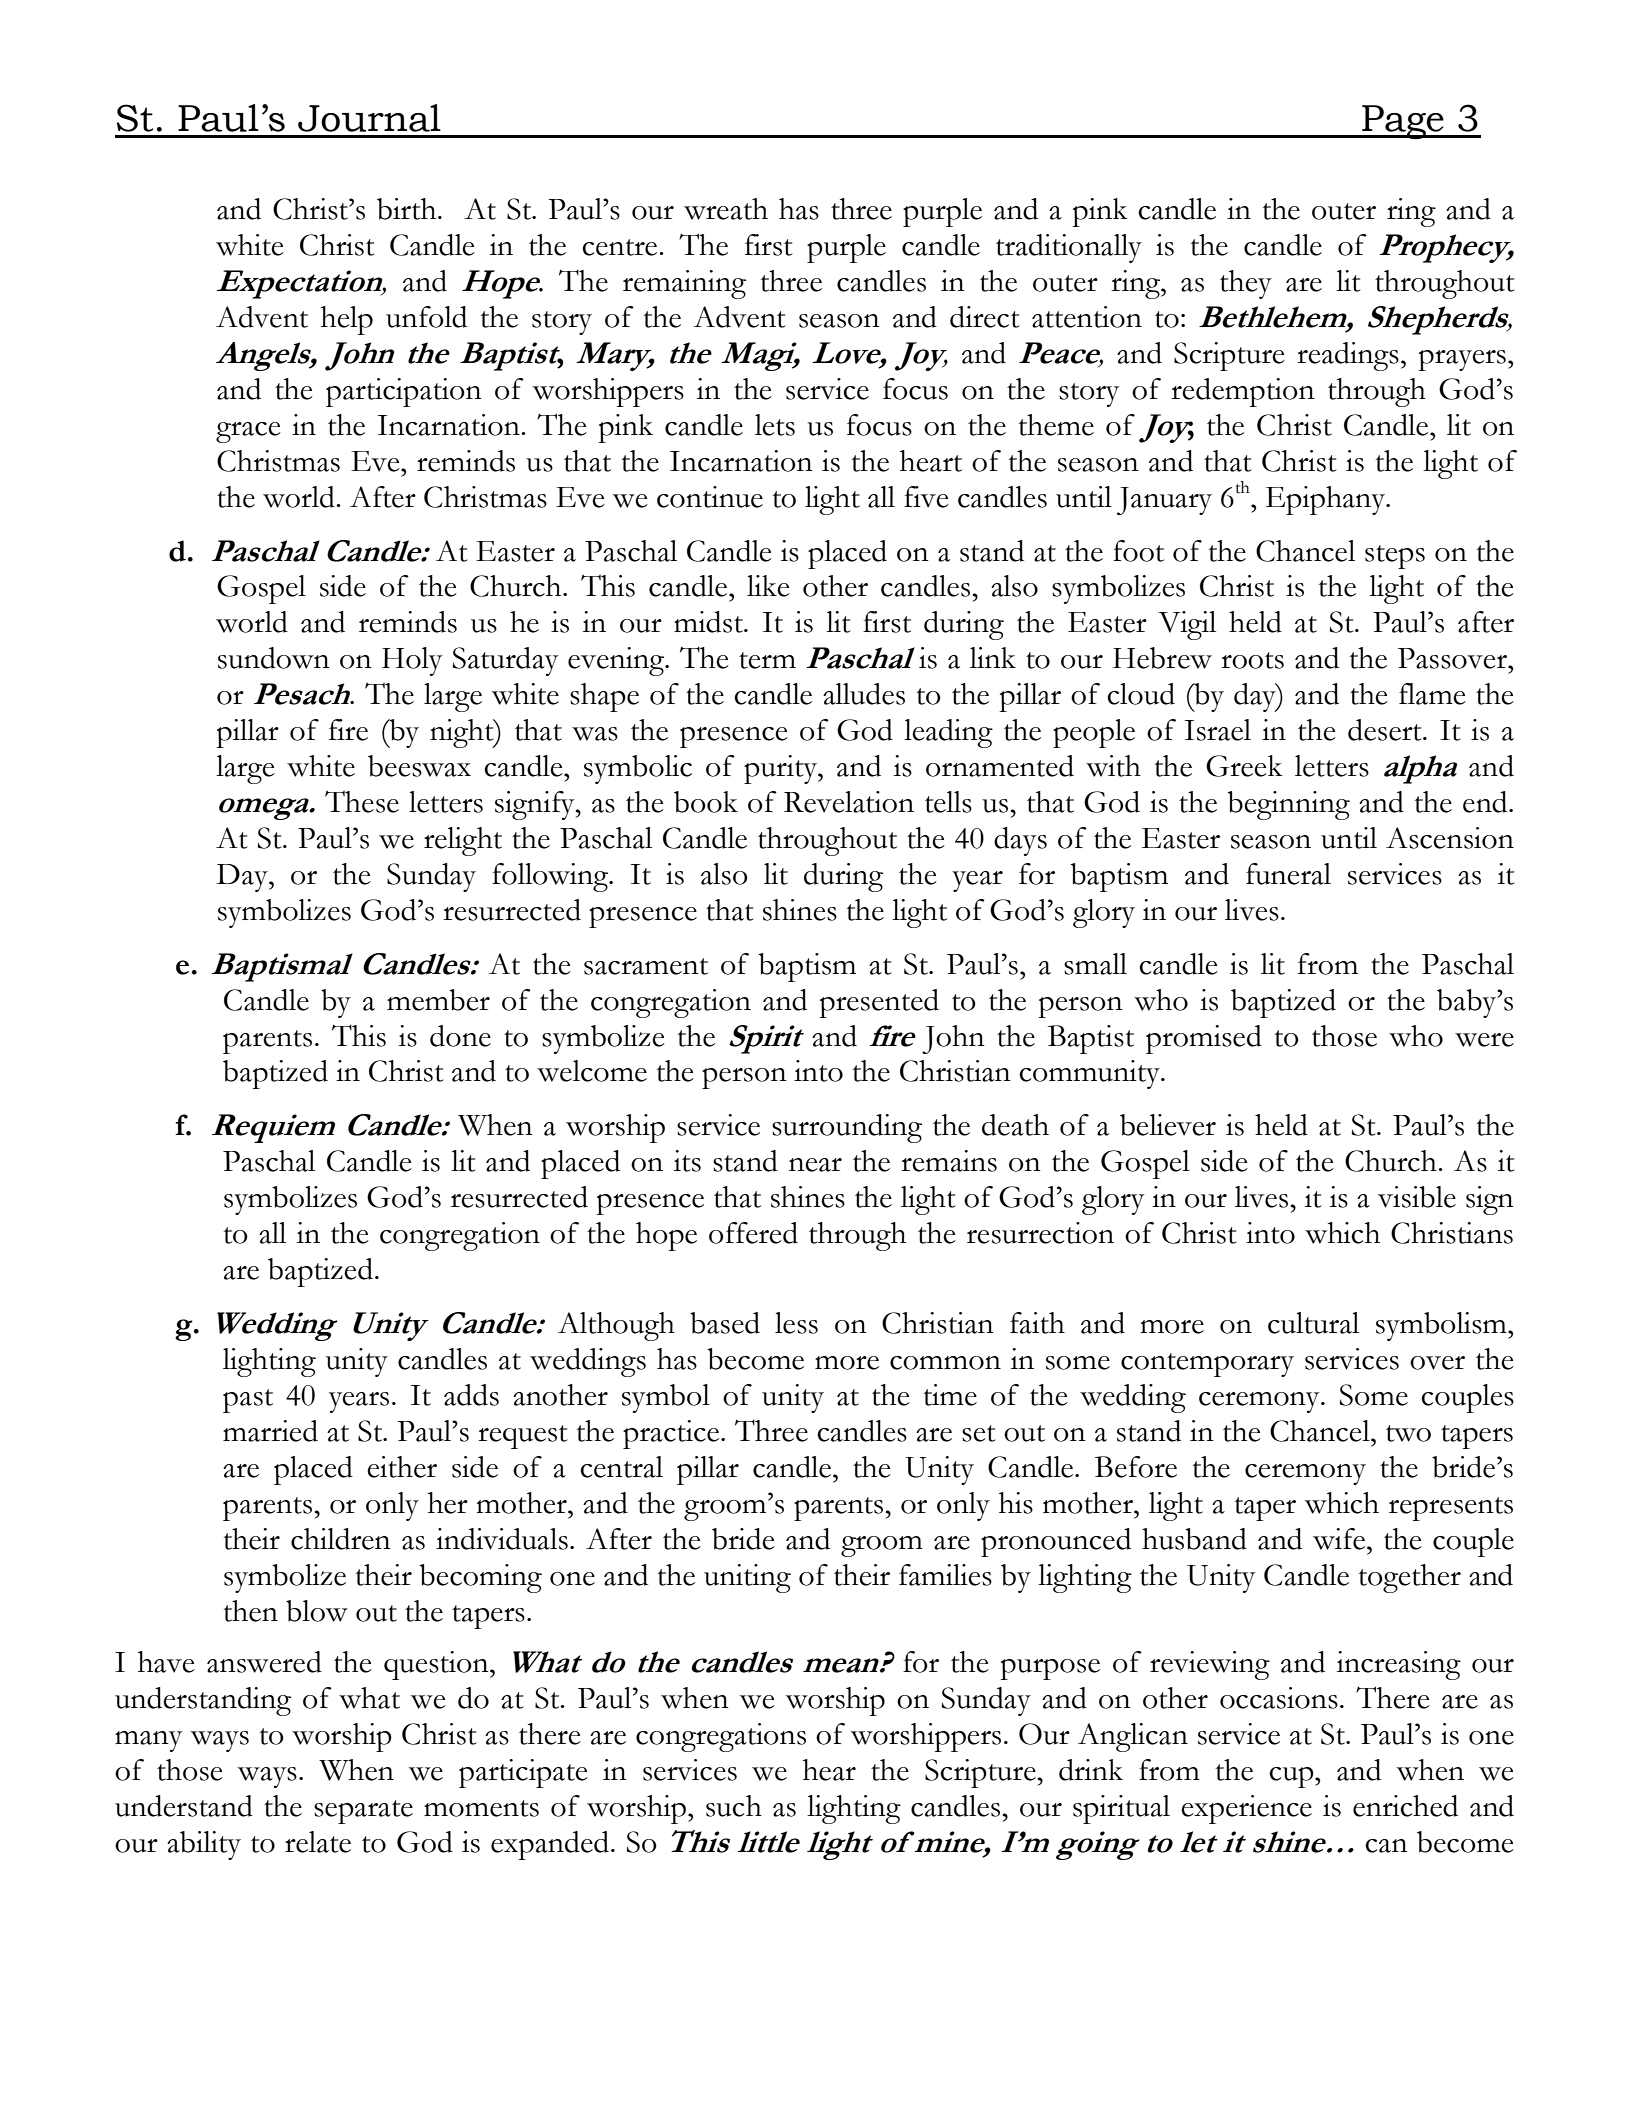 Image resolution: width=1629 pixels, height=2108 pixels. I want to click on wreath, so click(726, 209).
